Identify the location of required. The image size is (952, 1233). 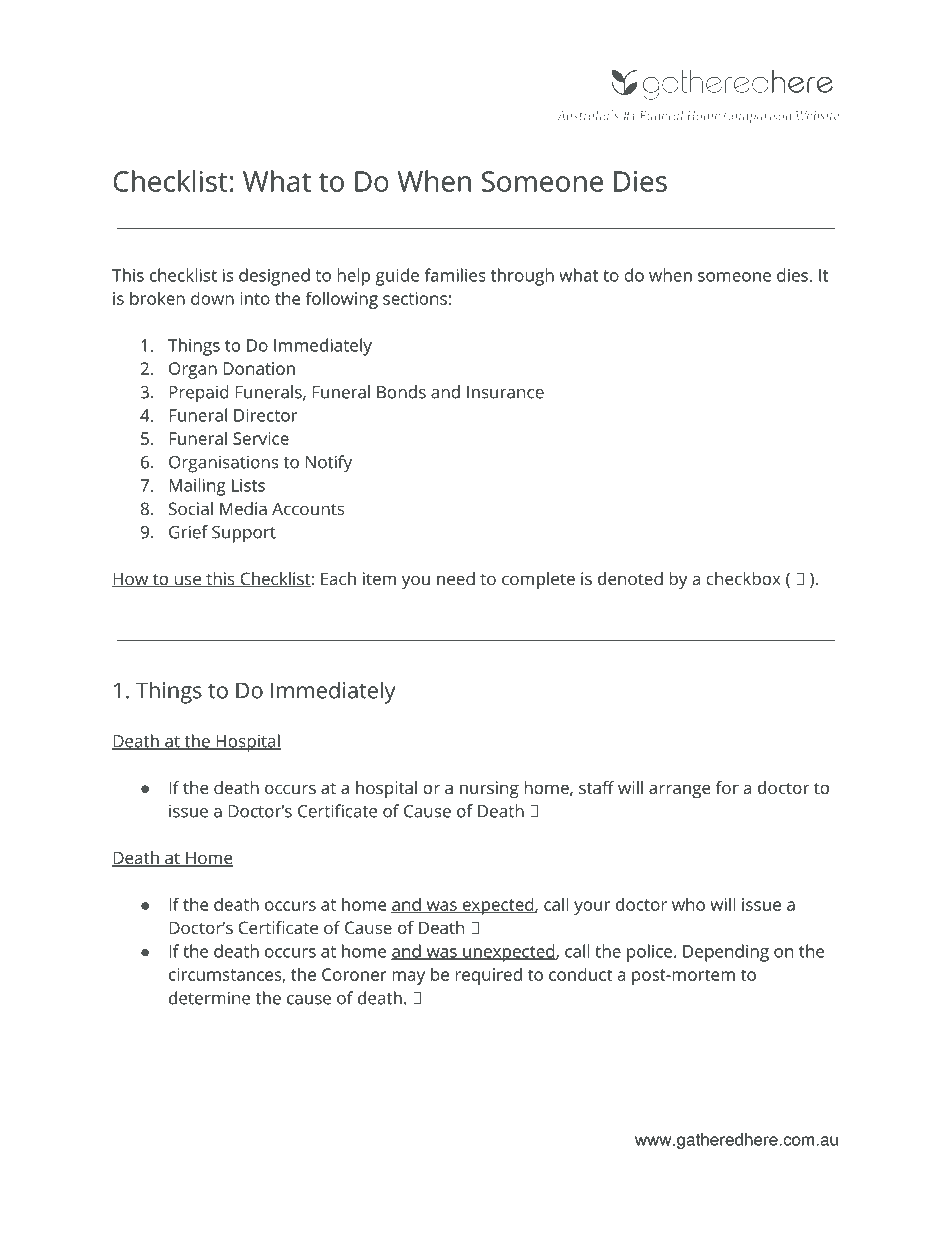
(488, 976).
